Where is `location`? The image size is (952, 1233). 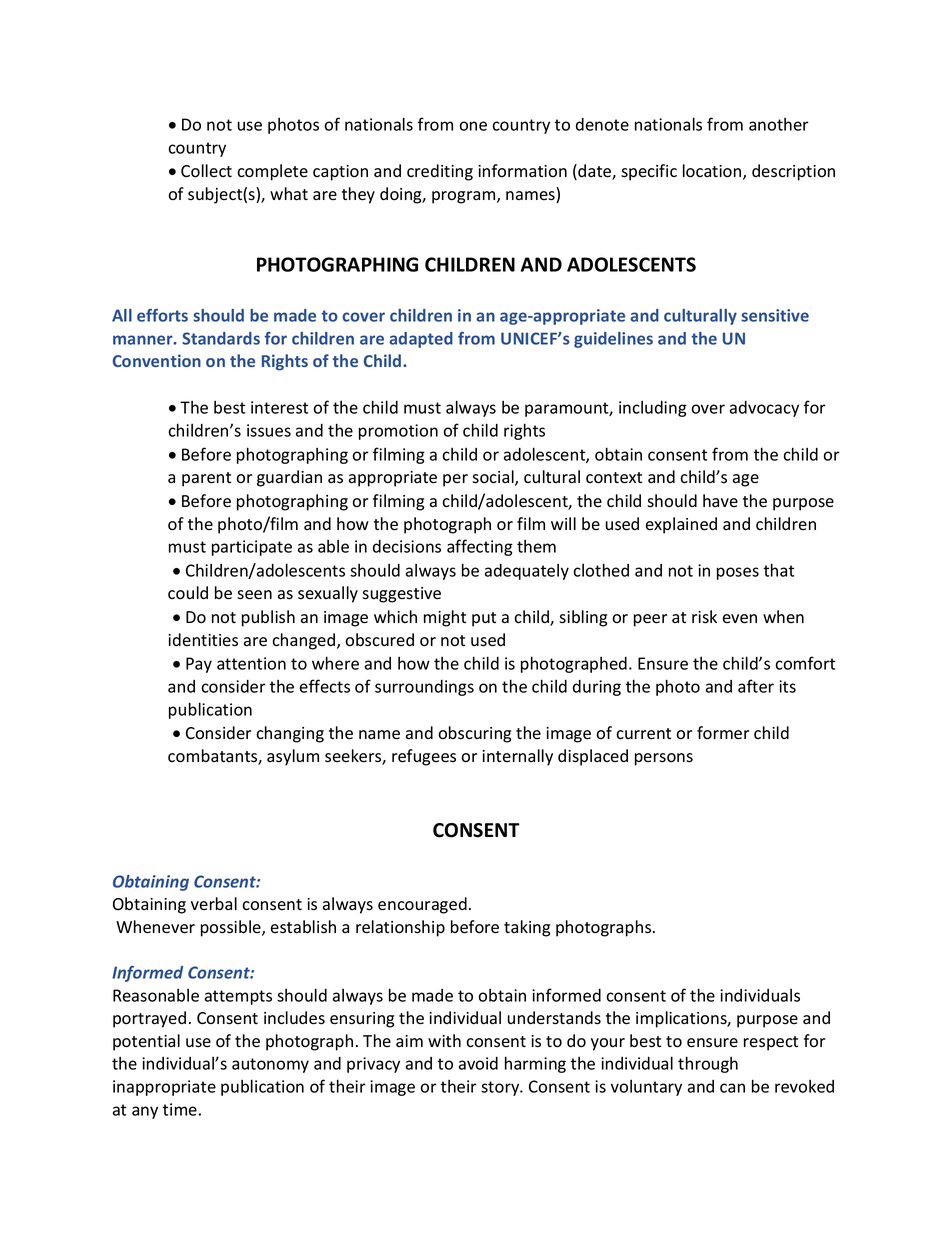
location is located at coordinates (713, 172).
